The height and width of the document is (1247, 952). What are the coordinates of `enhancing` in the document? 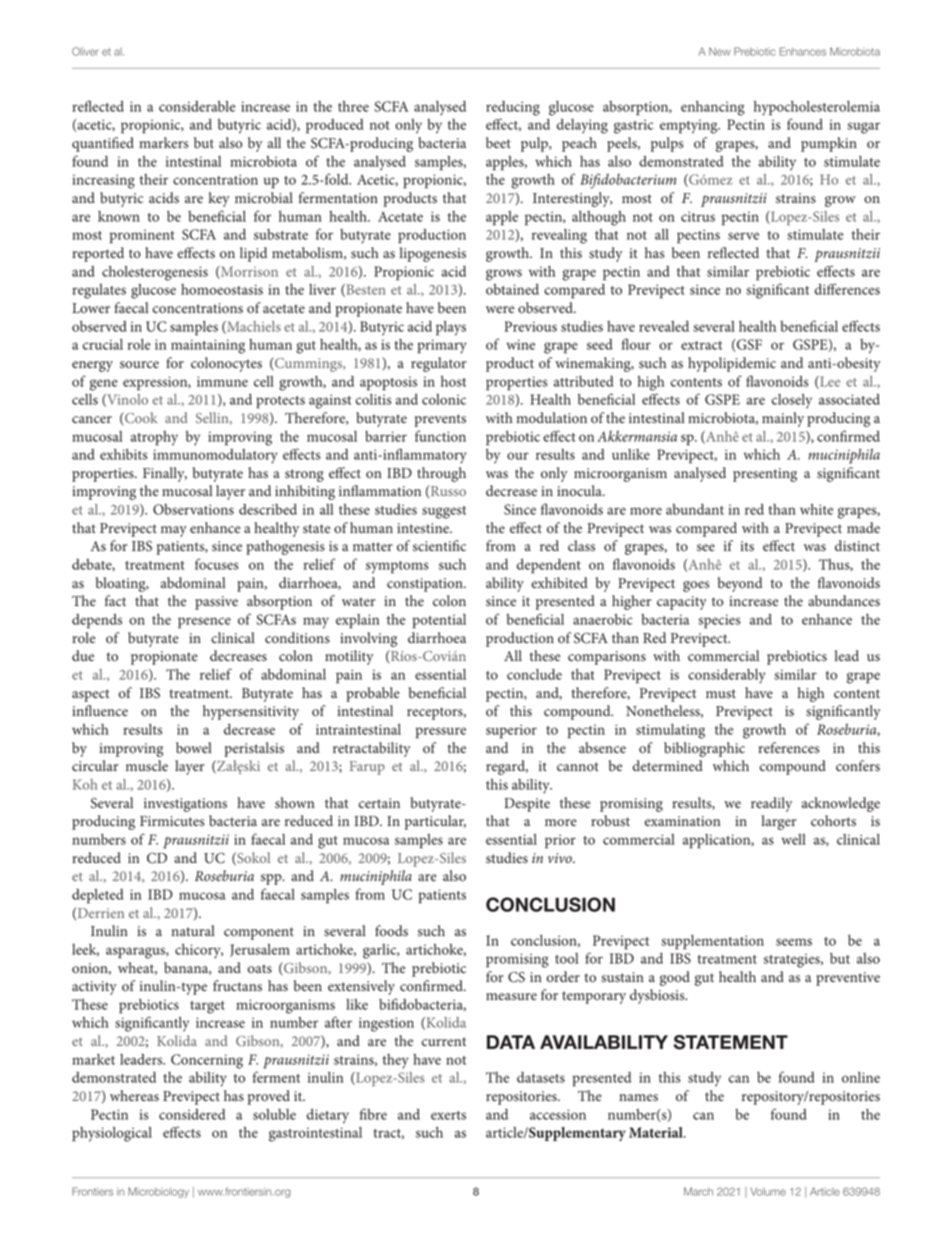 It's located at (713, 108).
